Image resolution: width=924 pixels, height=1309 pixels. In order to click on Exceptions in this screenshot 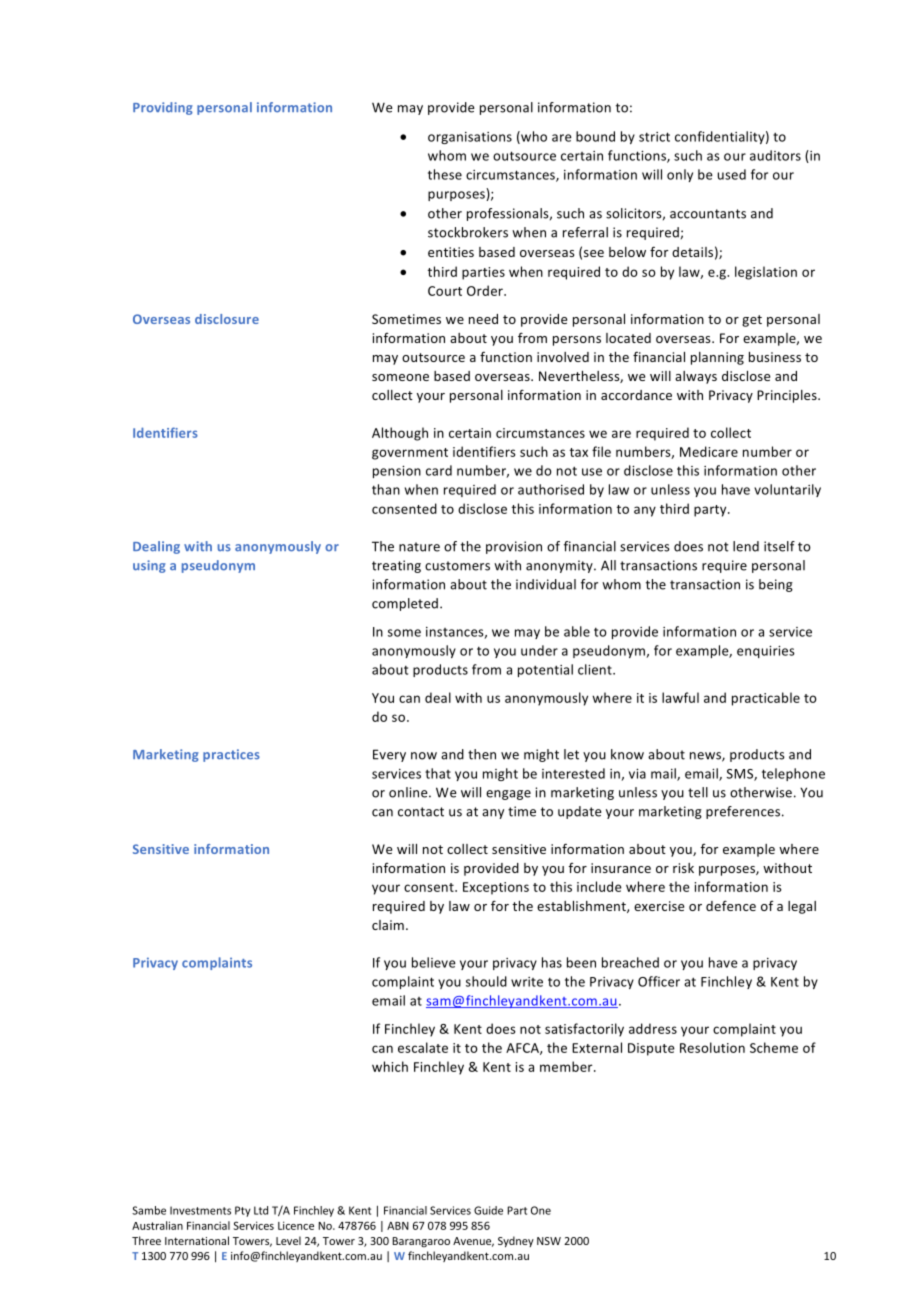, I will do `click(496, 888)`.
